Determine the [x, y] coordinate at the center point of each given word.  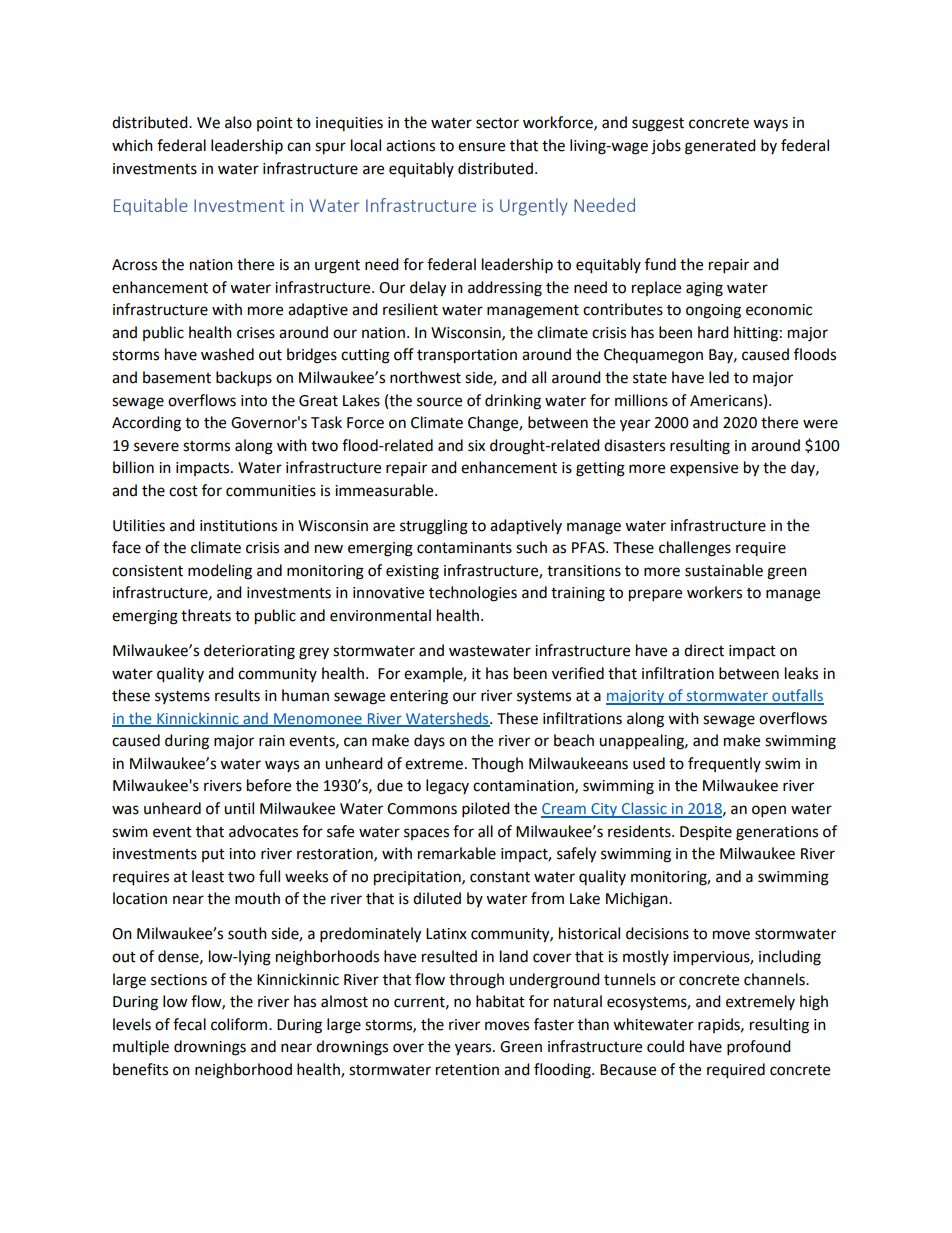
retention [467, 1070]
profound [759, 1048]
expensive [704, 469]
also [238, 122]
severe [156, 447]
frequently [724, 764]
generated [720, 147]
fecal [189, 1024]
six [476, 446]
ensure [481, 147]
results [237, 695]
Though [497, 765]
